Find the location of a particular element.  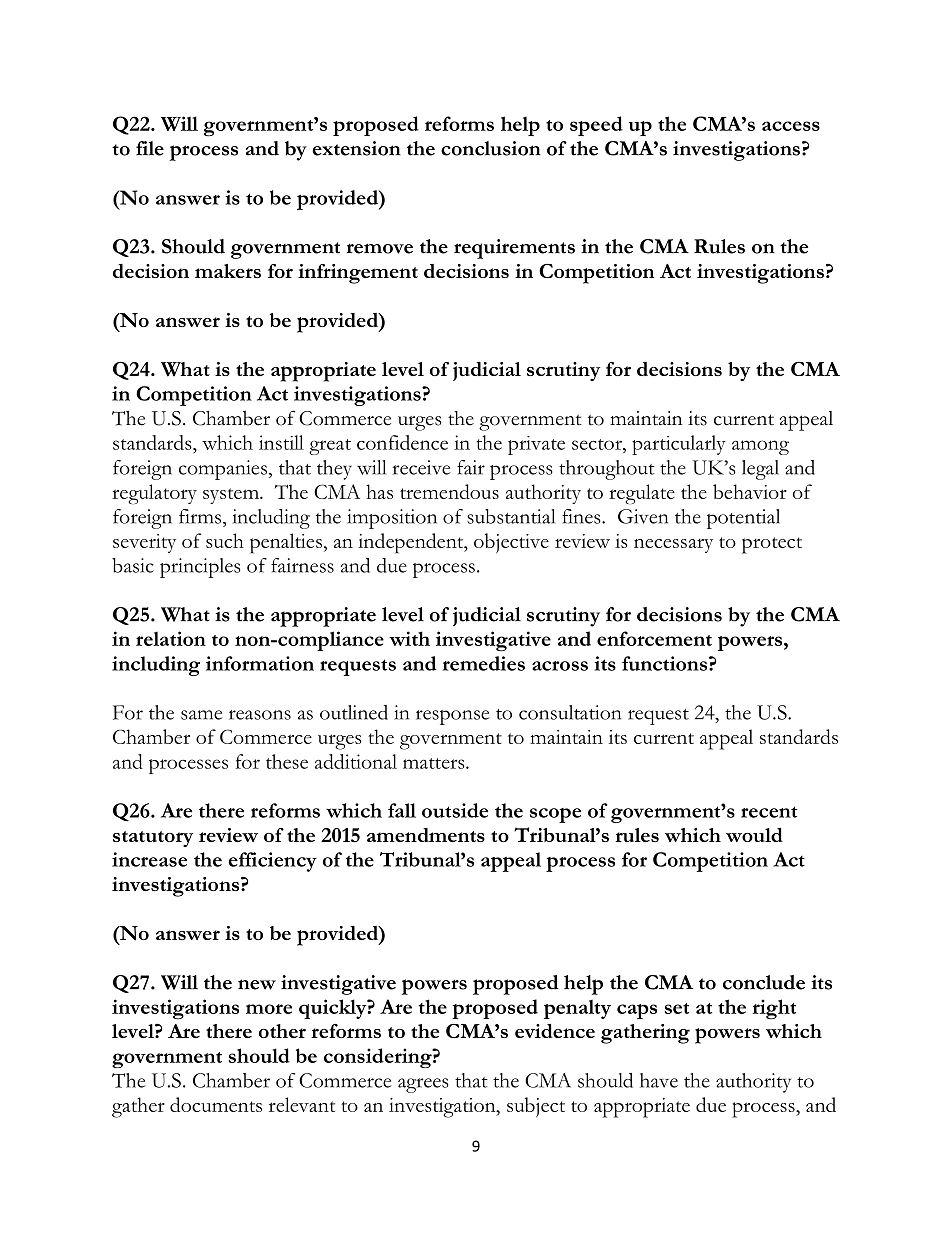

documents is located at coordinates (216, 1104).
